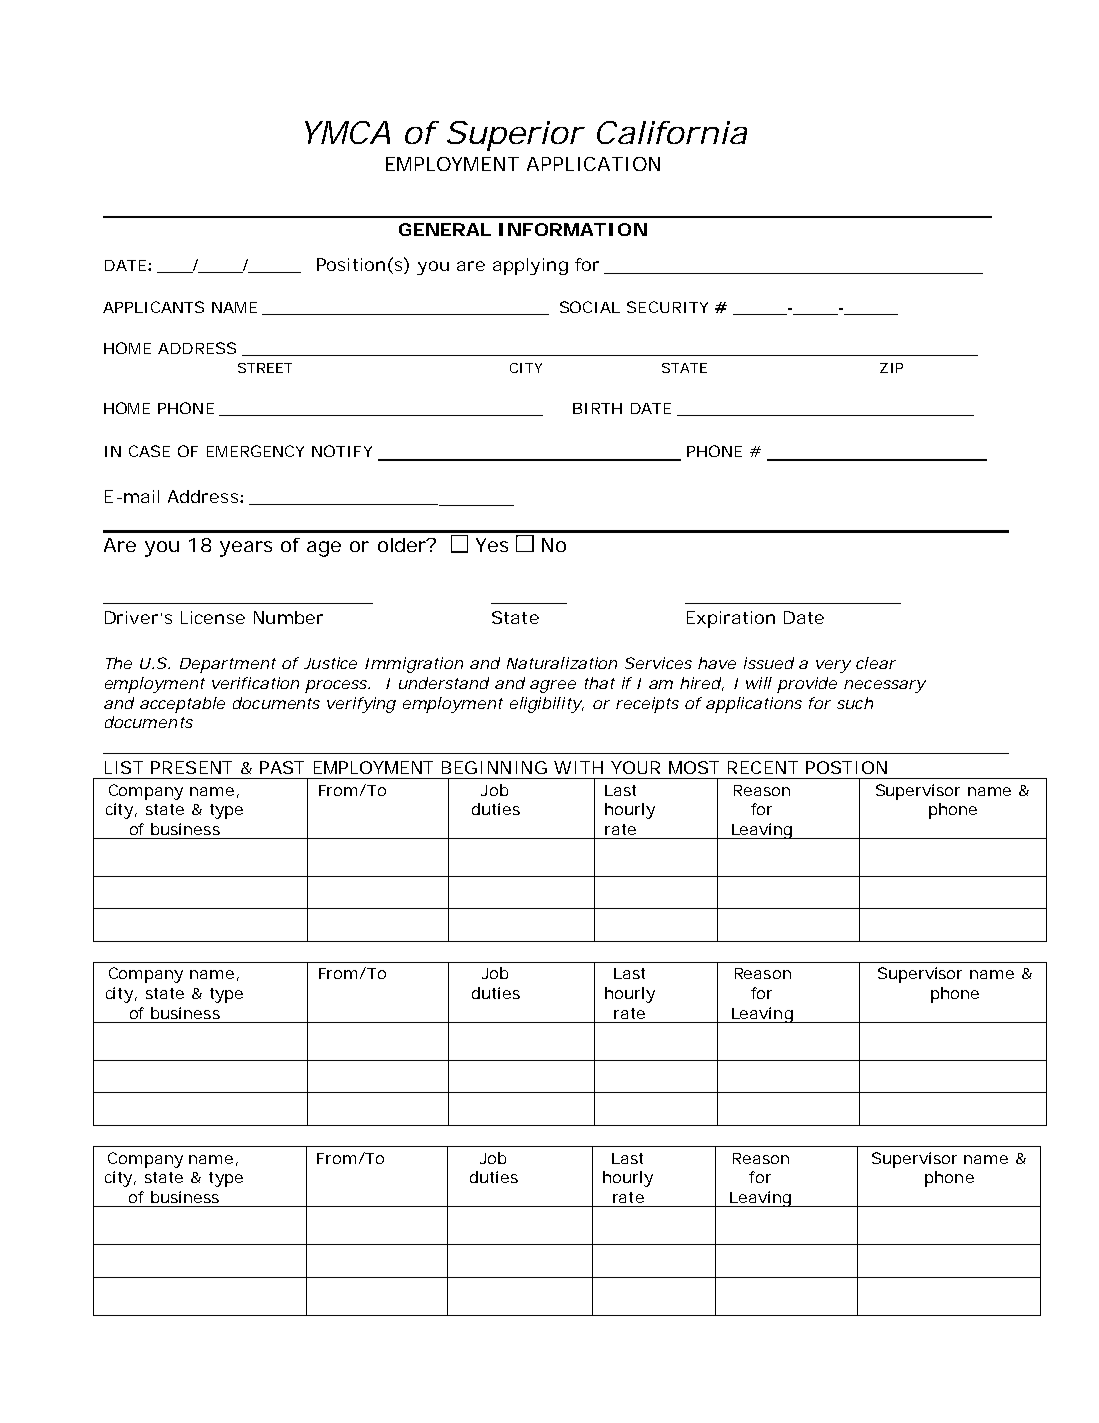 This image has width=1099, height=1423. What do you see at coordinates (590, 307) in the image?
I see `SOCIAL` at bounding box center [590, 307].
